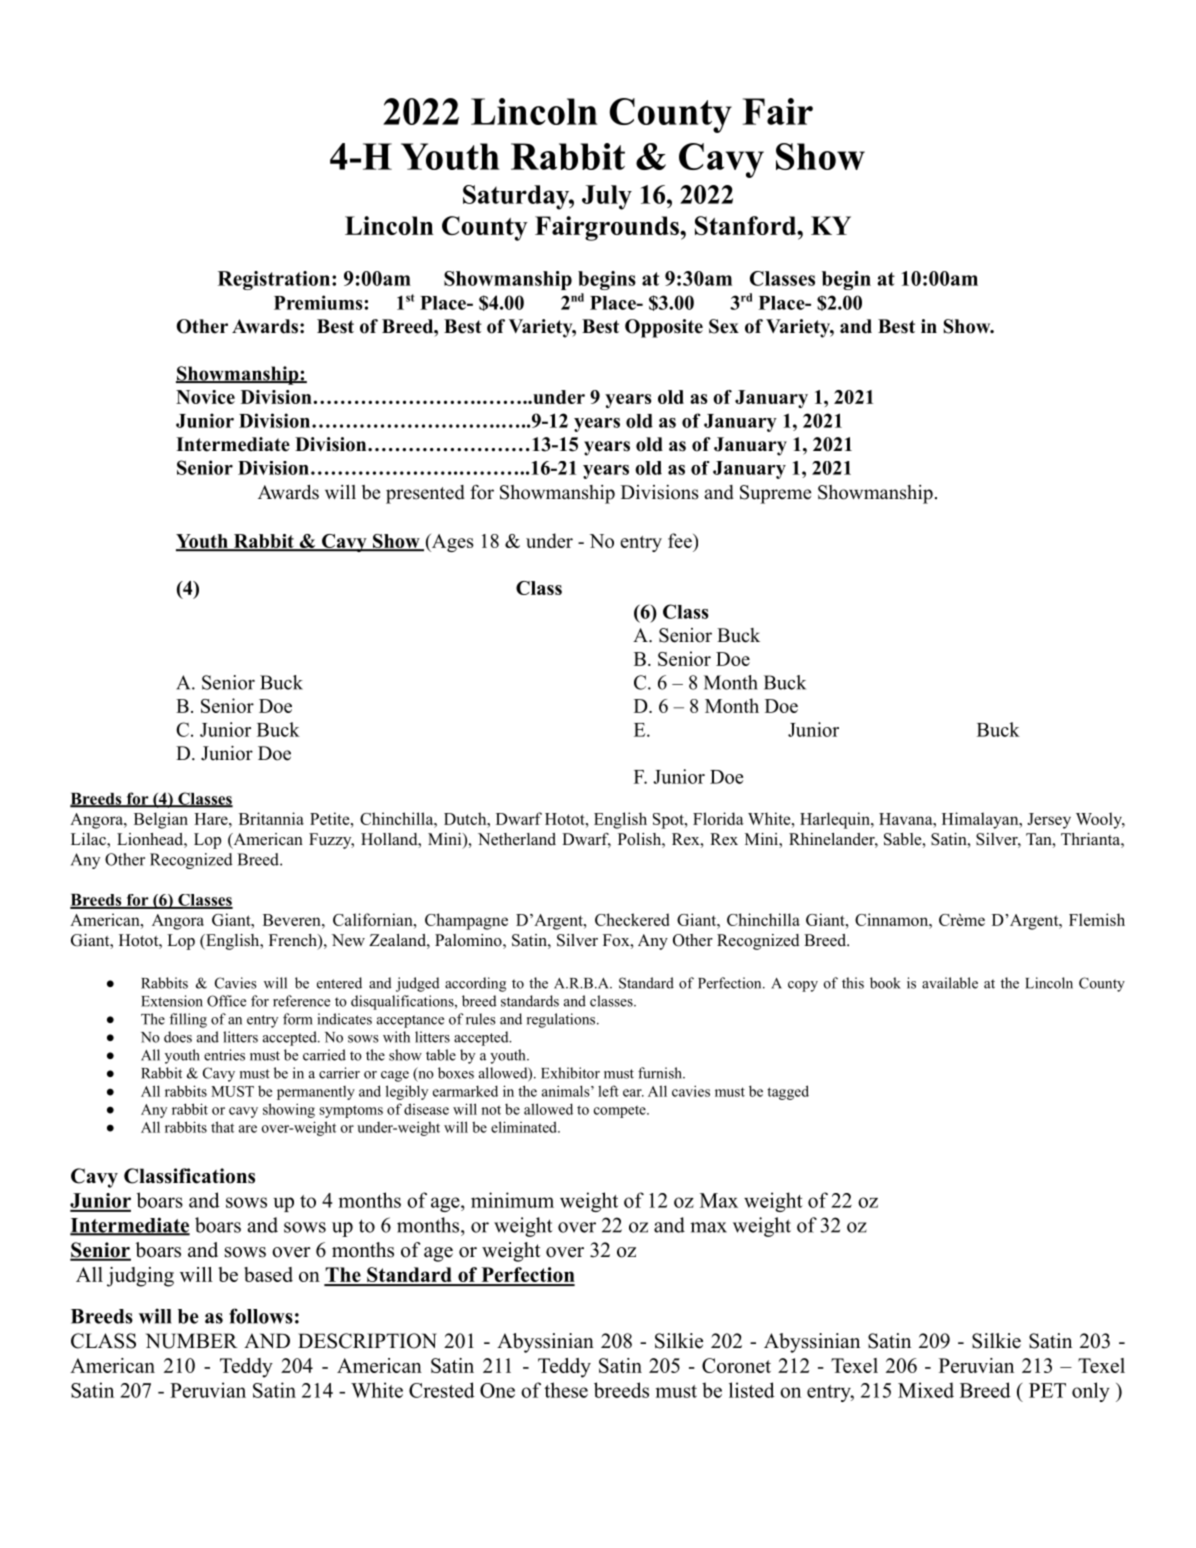 The image size is (1196, 1548). I want to click on these, so click(566, 1390).
